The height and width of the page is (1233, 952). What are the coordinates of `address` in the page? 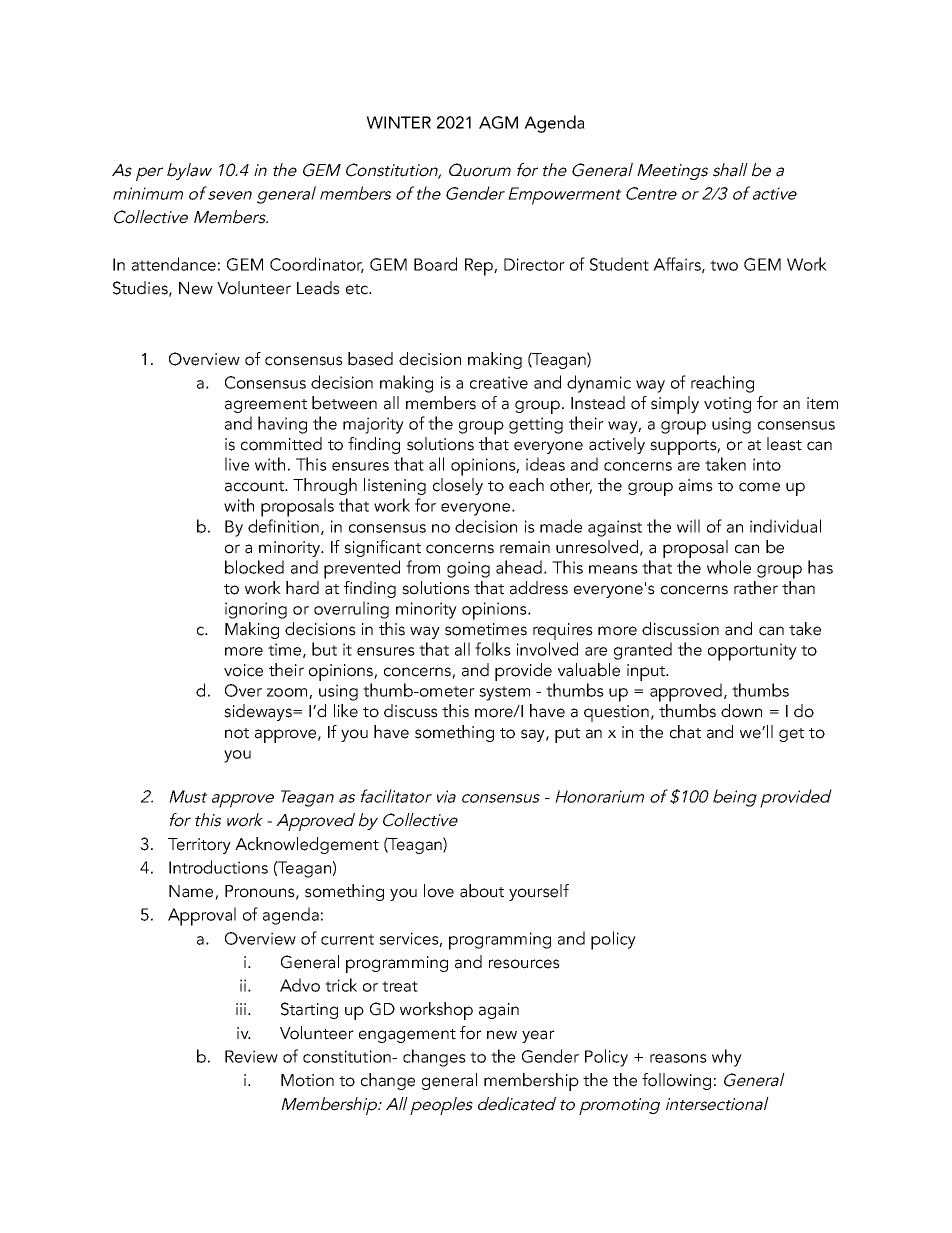 It's located at (539, 588).
